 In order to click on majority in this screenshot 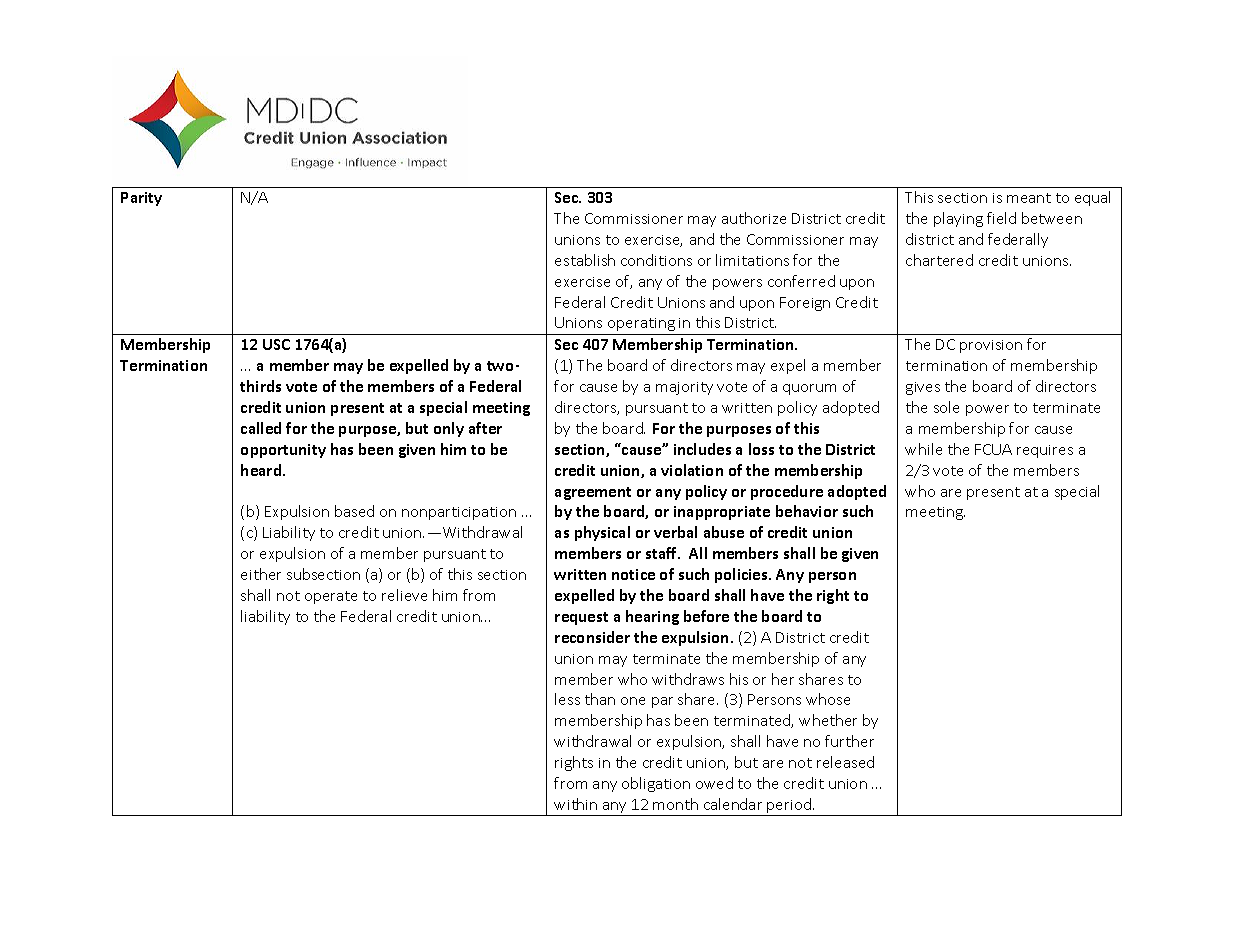, I will do `click(684, 388)`.
